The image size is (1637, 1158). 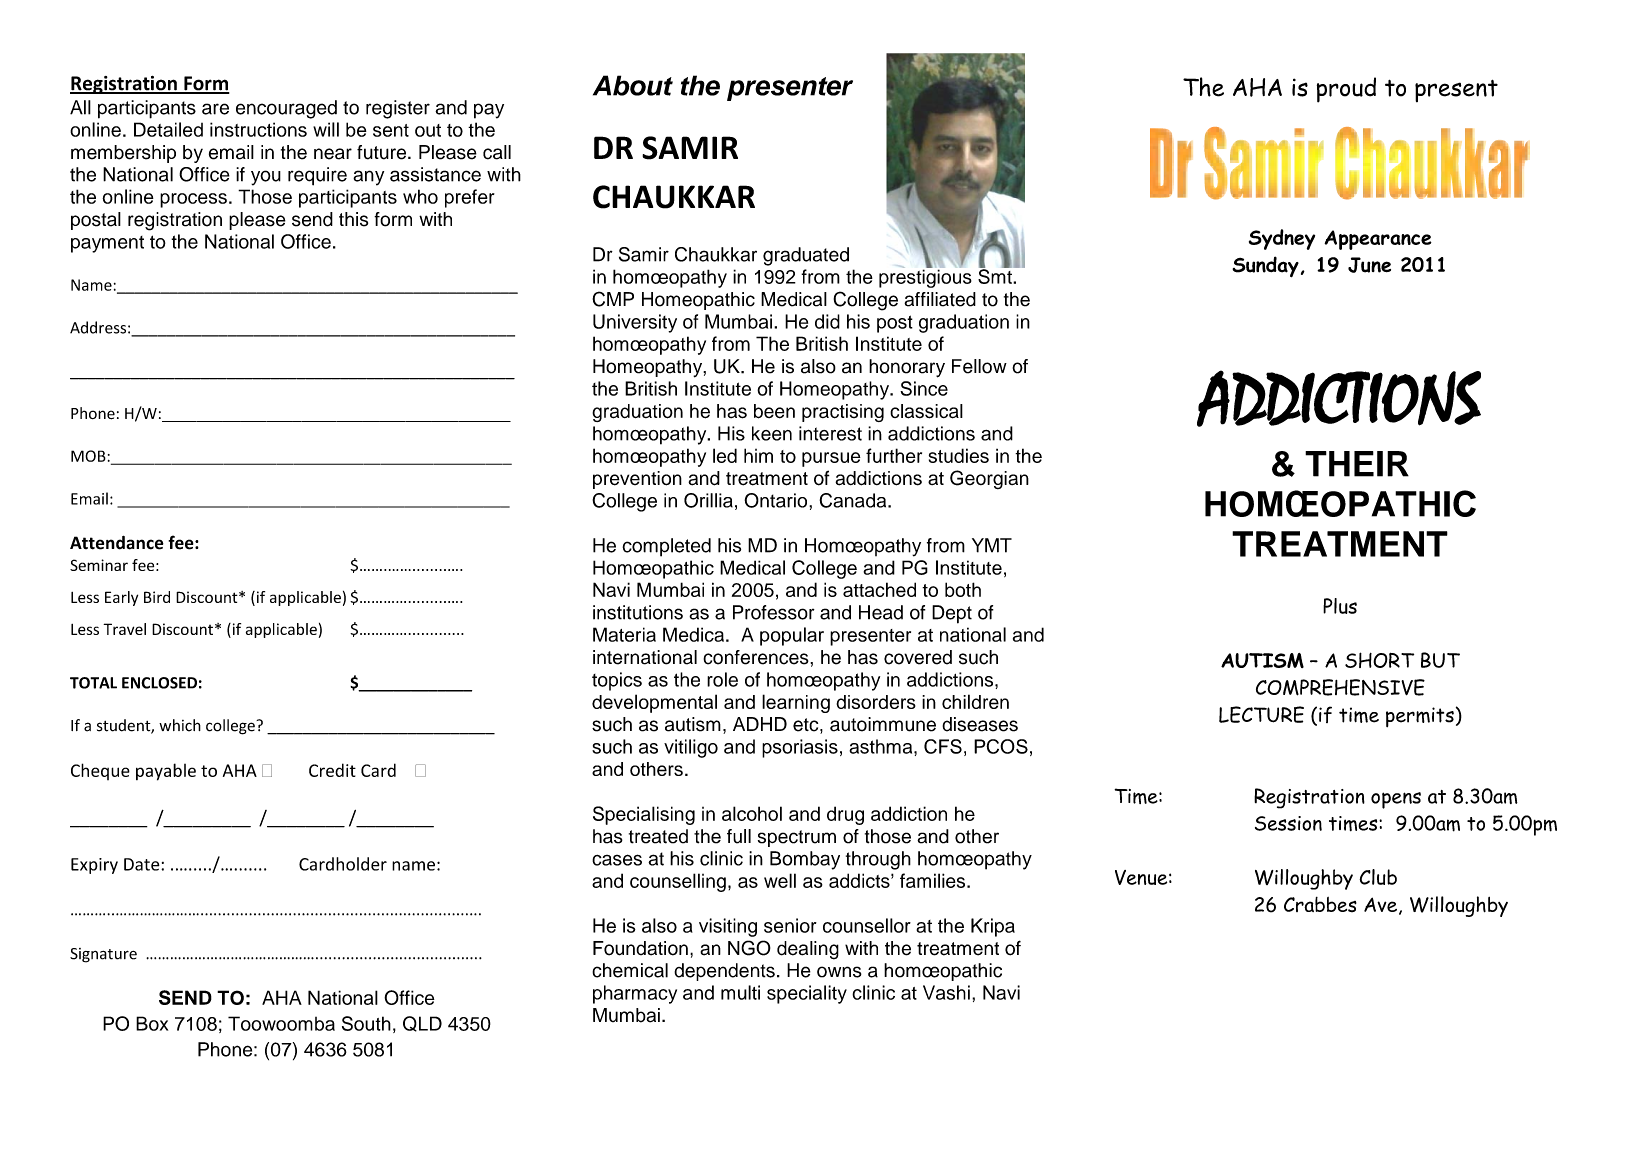 What do you see at coordinates (332, 770) in the screenshot?
I see `Credit` at bounding box center [332, 770].
